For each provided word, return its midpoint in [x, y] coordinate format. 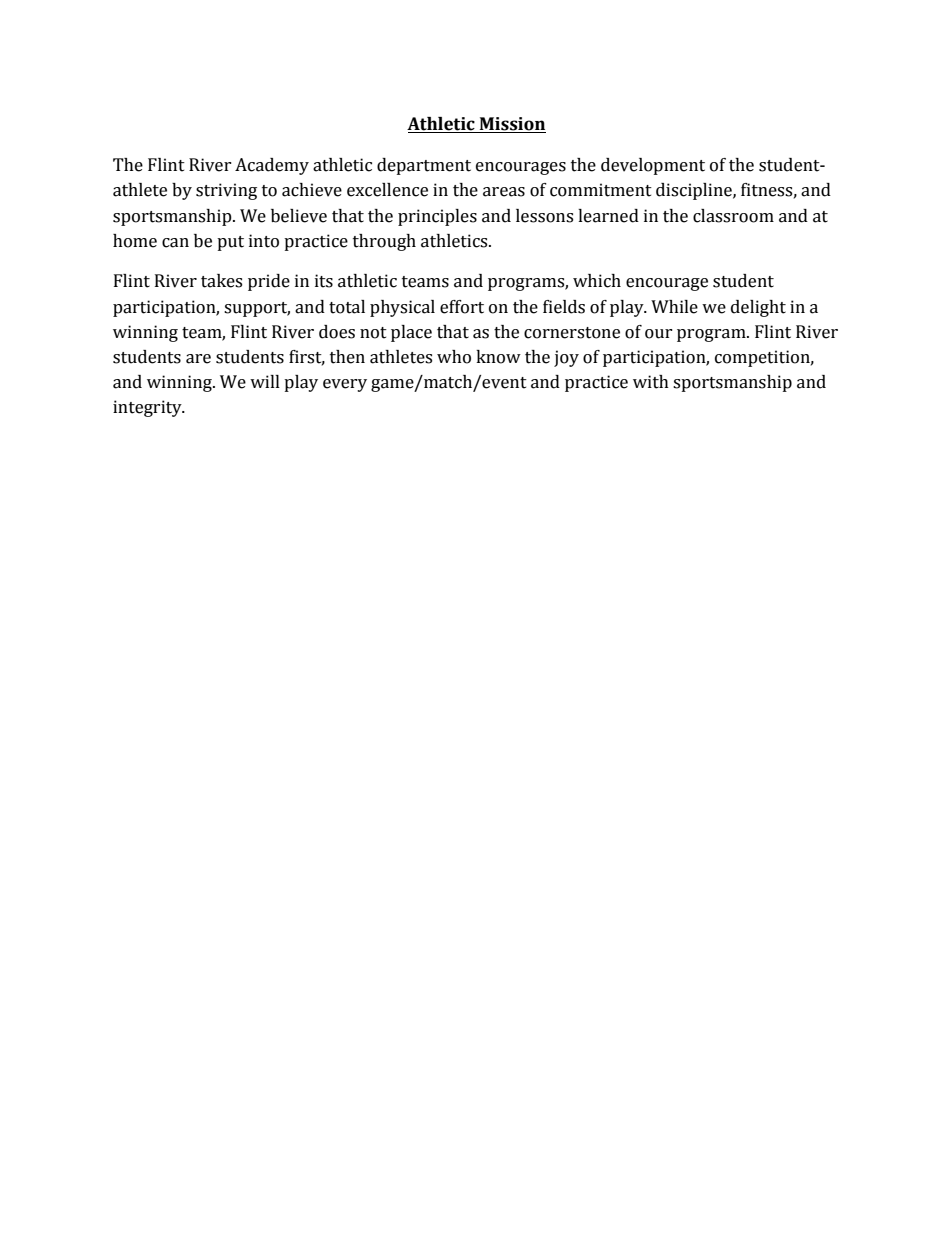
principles [437, 217]
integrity [148, 408]
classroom [733, 216]
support [257, 309]
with [651, 382]
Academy [272, 166]
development [653, 166]
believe [299, 216]
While [674, 307]
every [345, 385]
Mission [512, 125]
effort [462, 307]
